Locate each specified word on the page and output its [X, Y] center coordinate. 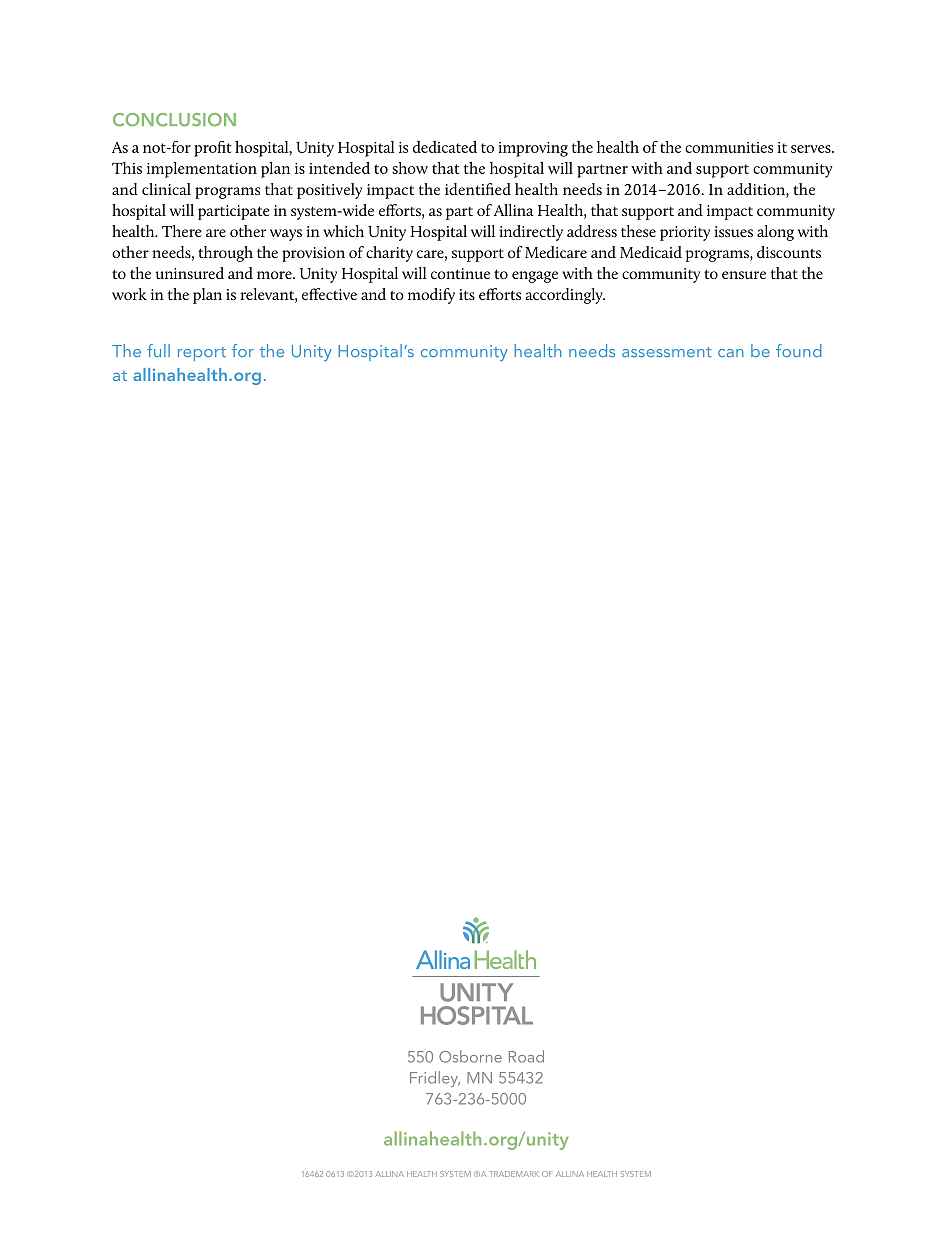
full [158, 350]
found [799, 350]
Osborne [470, 1056]
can [730, 353]
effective [329, 294]
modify [431, 296]
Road [526, 1056]
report [202, 354]
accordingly [565, 296]
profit [212, 149]
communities [729, 147]
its [467, 294]
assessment [667, 352]
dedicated [445, 147]
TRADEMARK [514, 1174]
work [129, 294]
